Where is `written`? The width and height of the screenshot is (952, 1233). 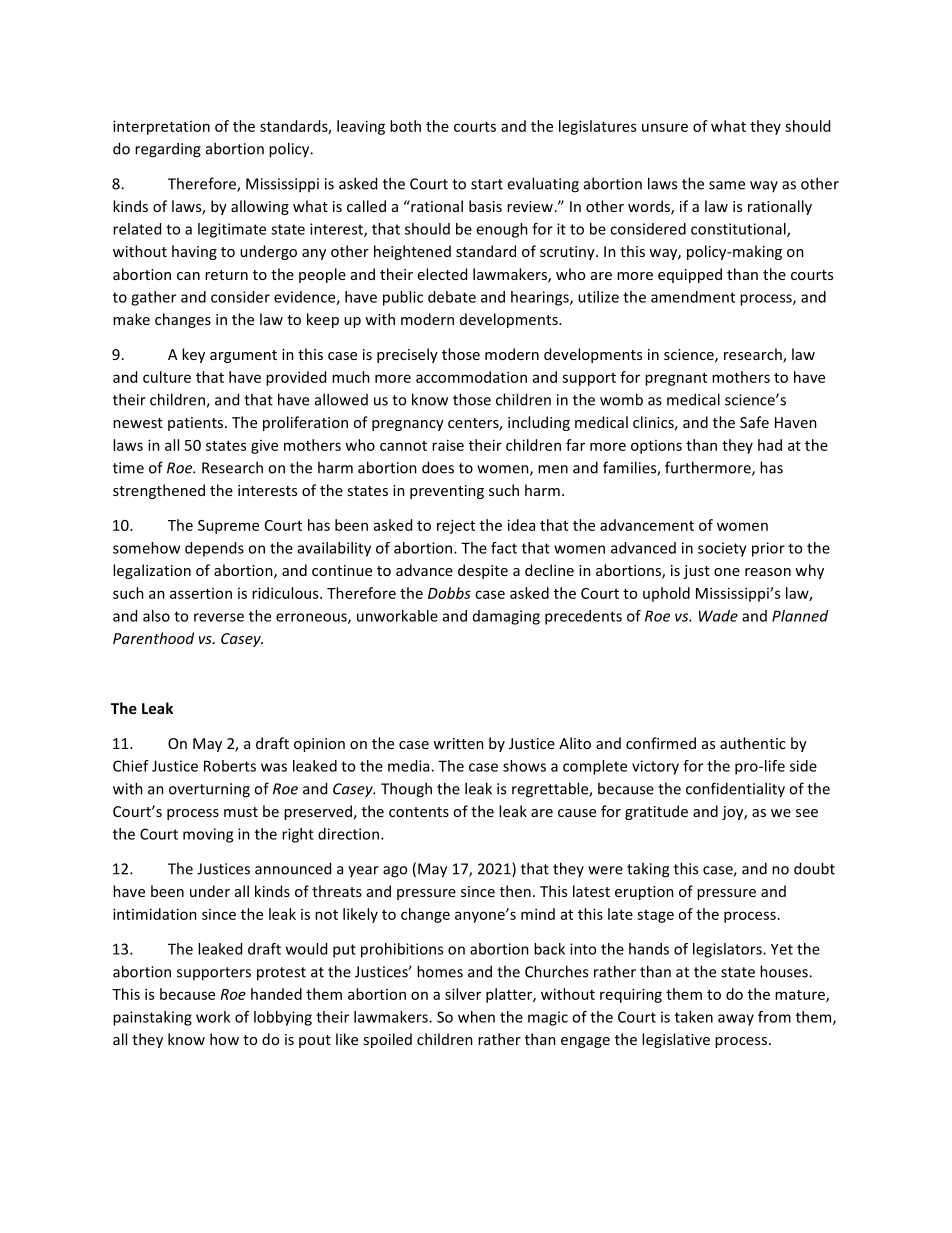
written is located at coordinates (458, 743).
